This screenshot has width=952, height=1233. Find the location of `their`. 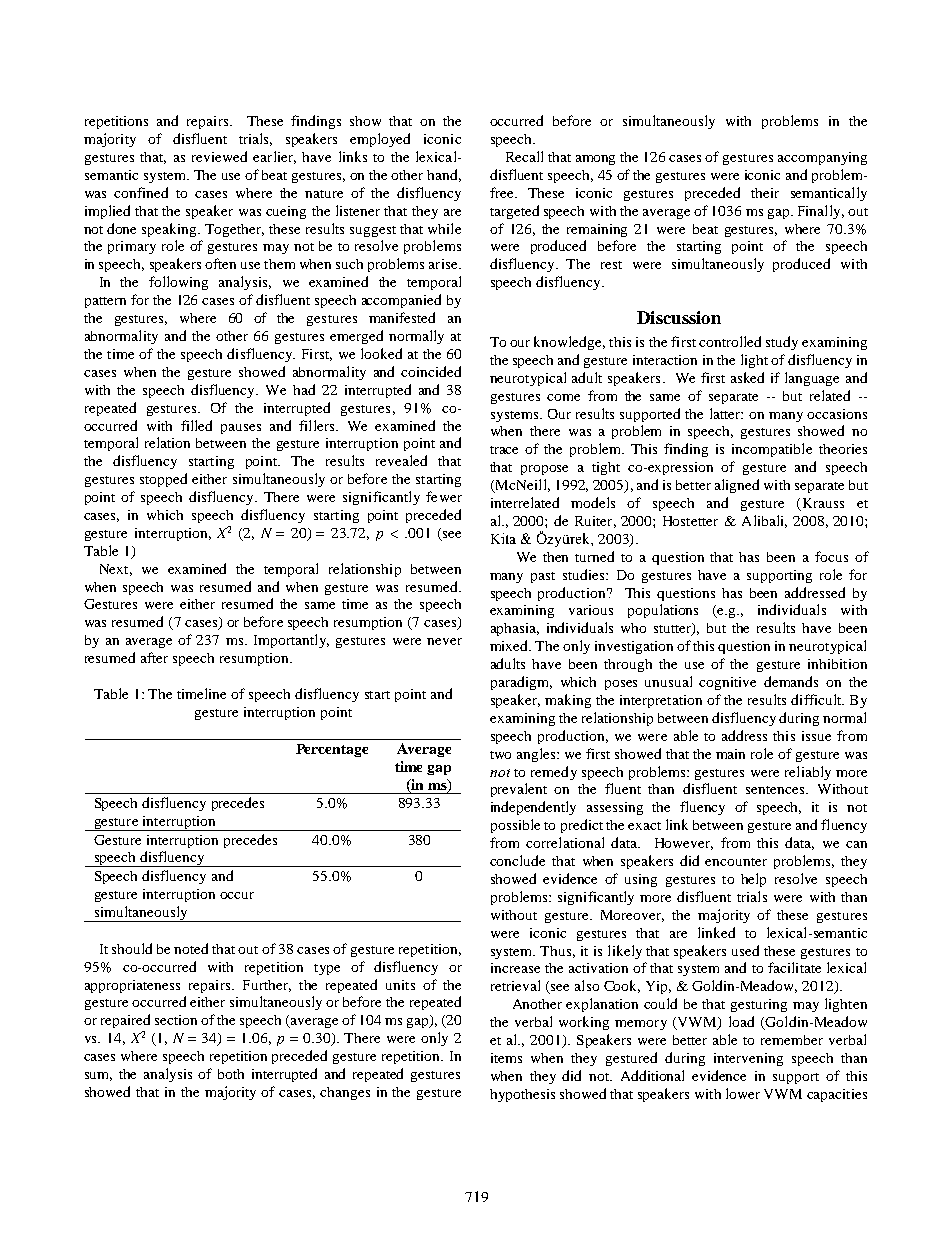

their is located at coordinates (765, 193).
